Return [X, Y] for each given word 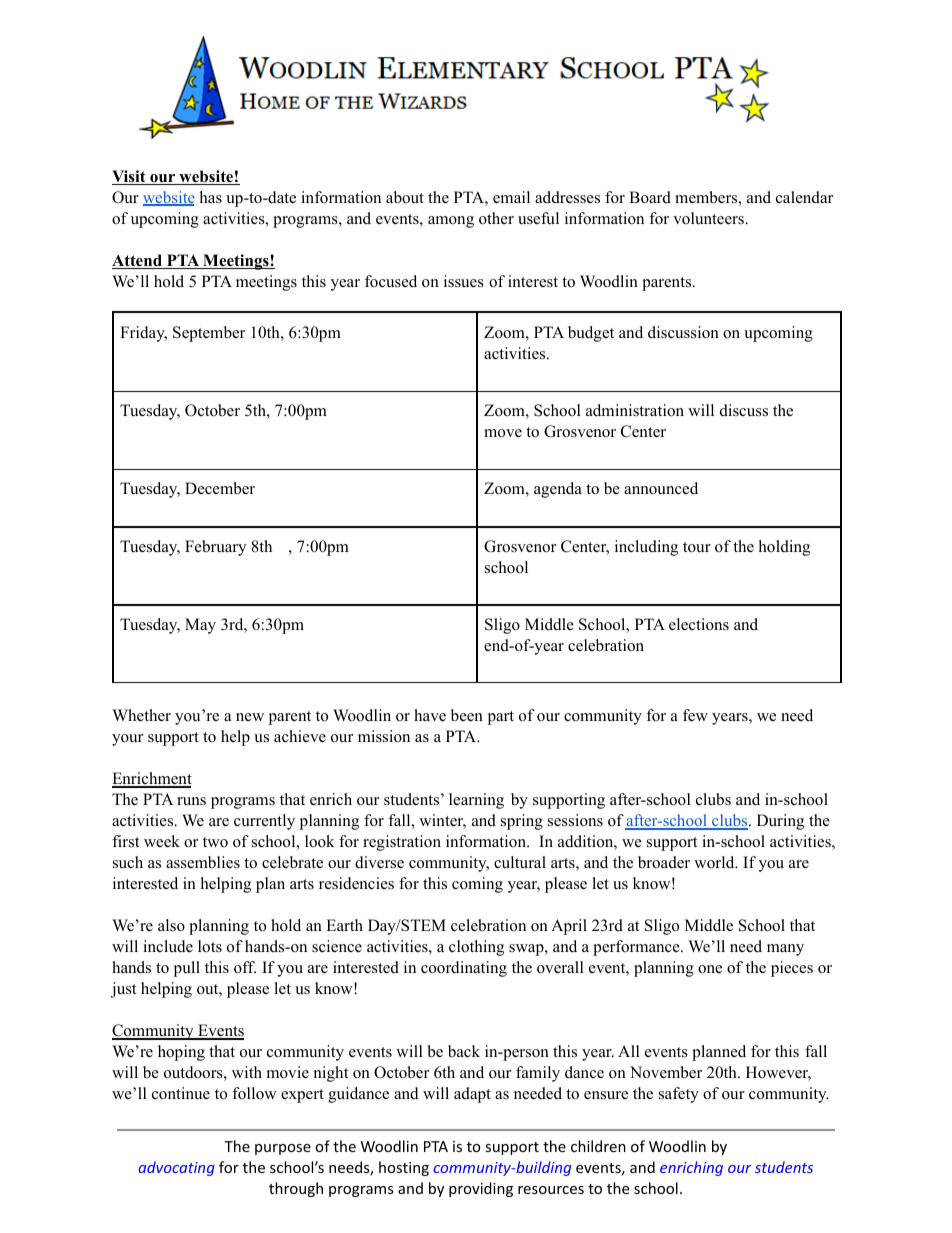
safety [679, 1095]
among [451, 222]
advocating [176, 1168]
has [211, 197]
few [695, 715]
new [250, 717]
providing [481, 1189]
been [467, 715]
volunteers [709, 218]
